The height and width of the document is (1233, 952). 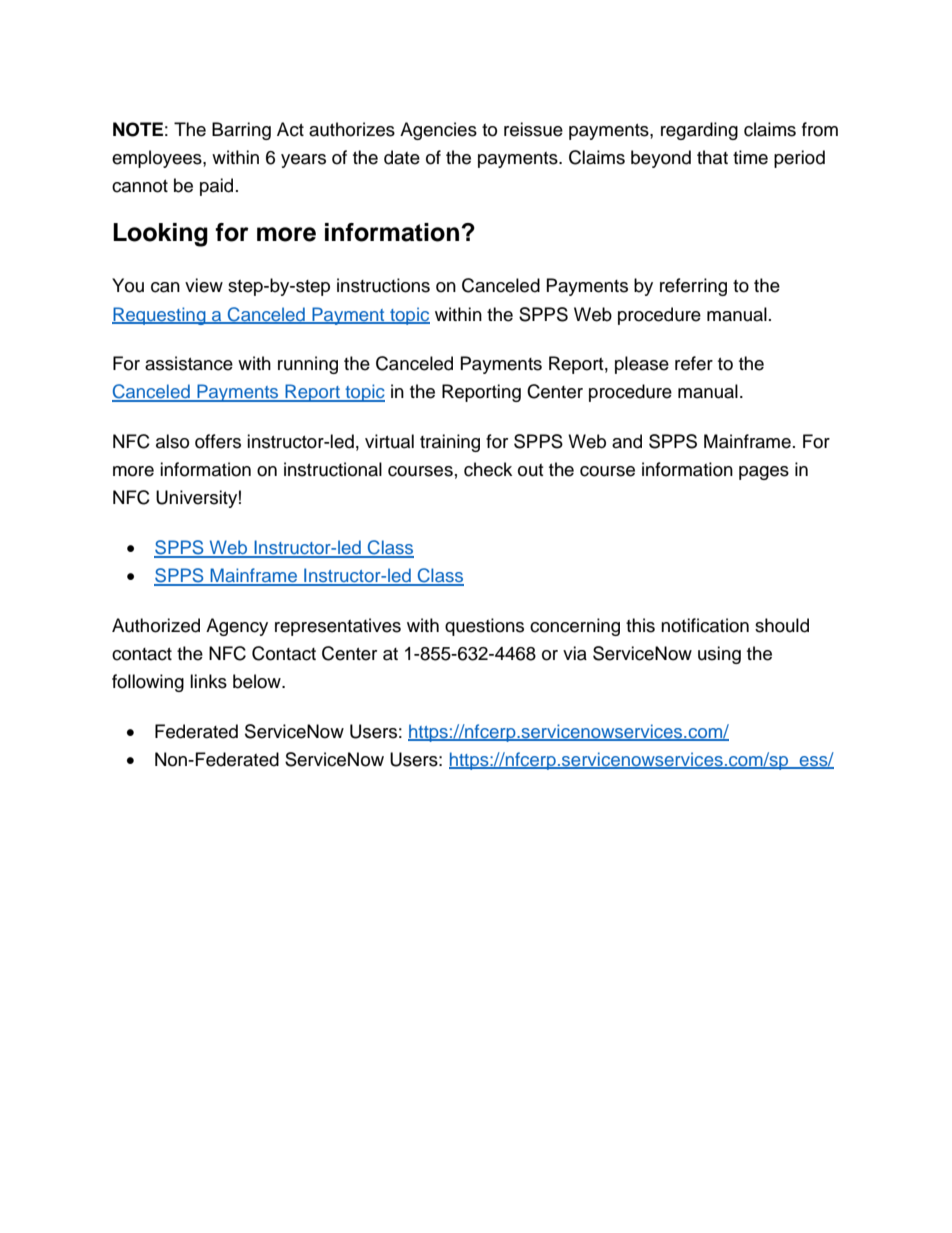 What do you see at coordinates (383, 285) in the document?
I see `instructions` at bounding box center [383, 285].
